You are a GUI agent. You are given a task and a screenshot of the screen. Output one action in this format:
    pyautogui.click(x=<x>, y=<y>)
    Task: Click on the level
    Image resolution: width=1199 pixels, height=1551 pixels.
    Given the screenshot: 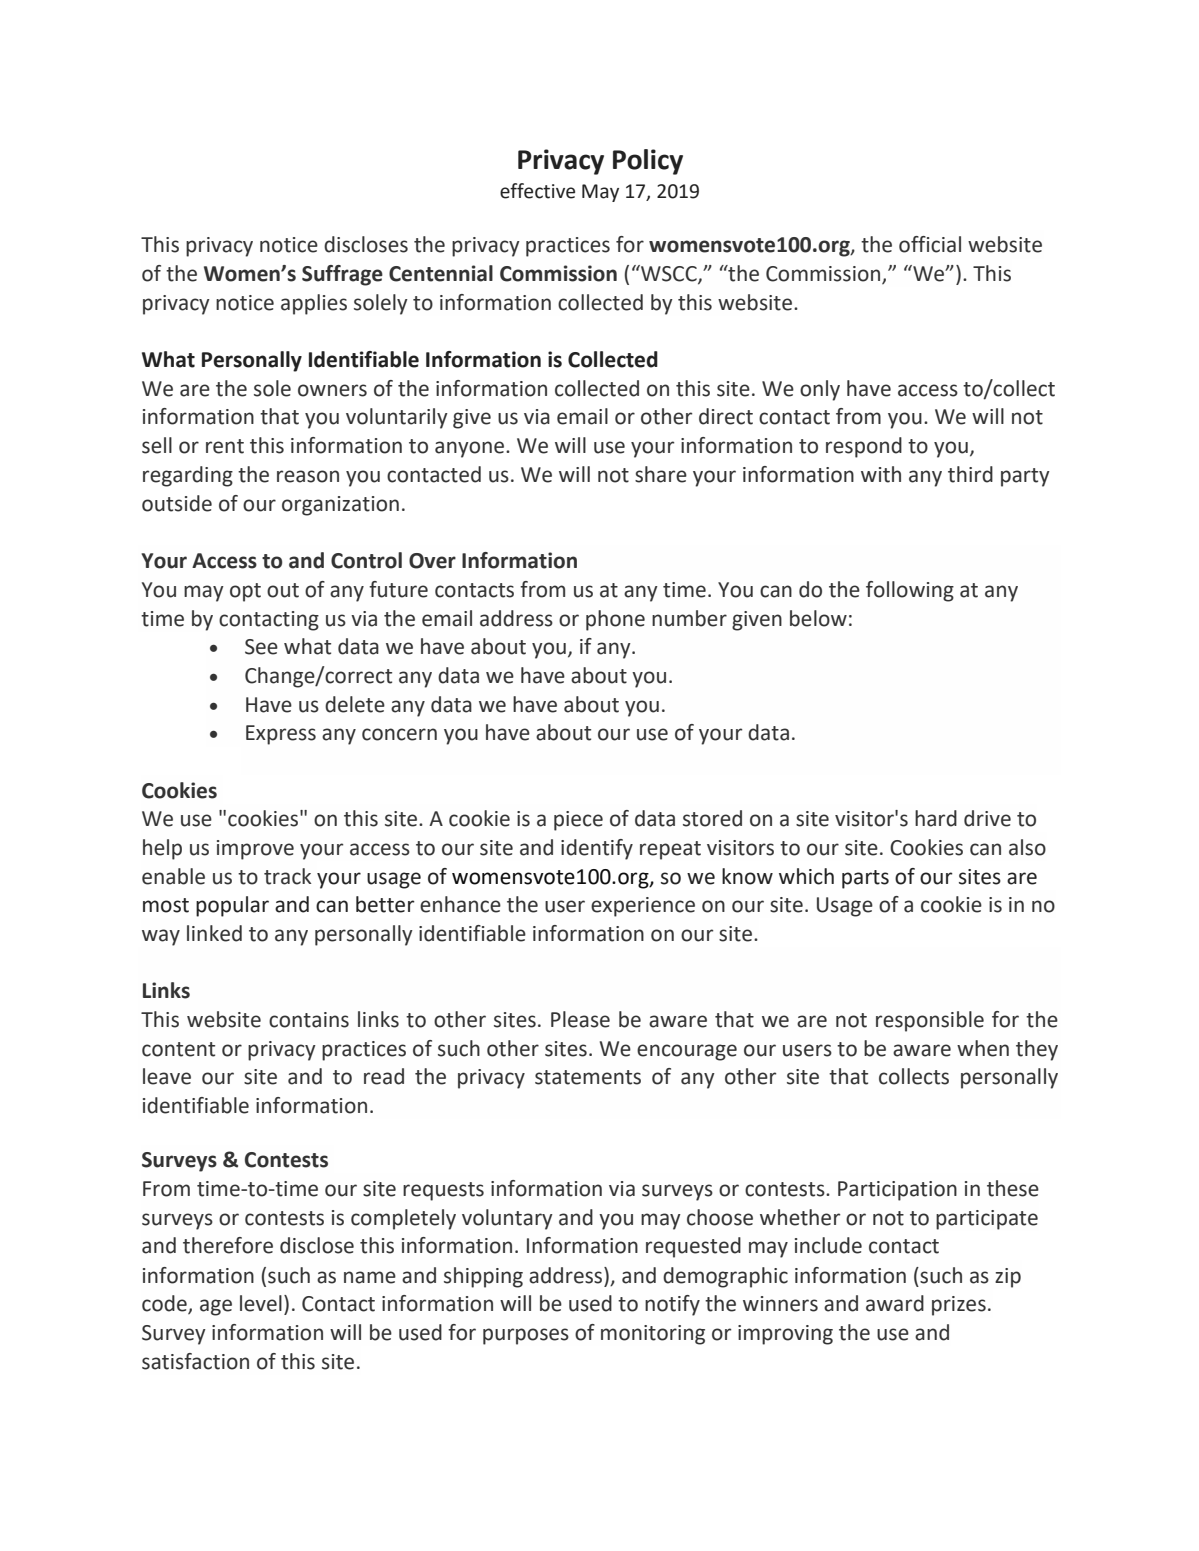 What is the action you would take?
    pyautogui.click(x=261, y=1303)
